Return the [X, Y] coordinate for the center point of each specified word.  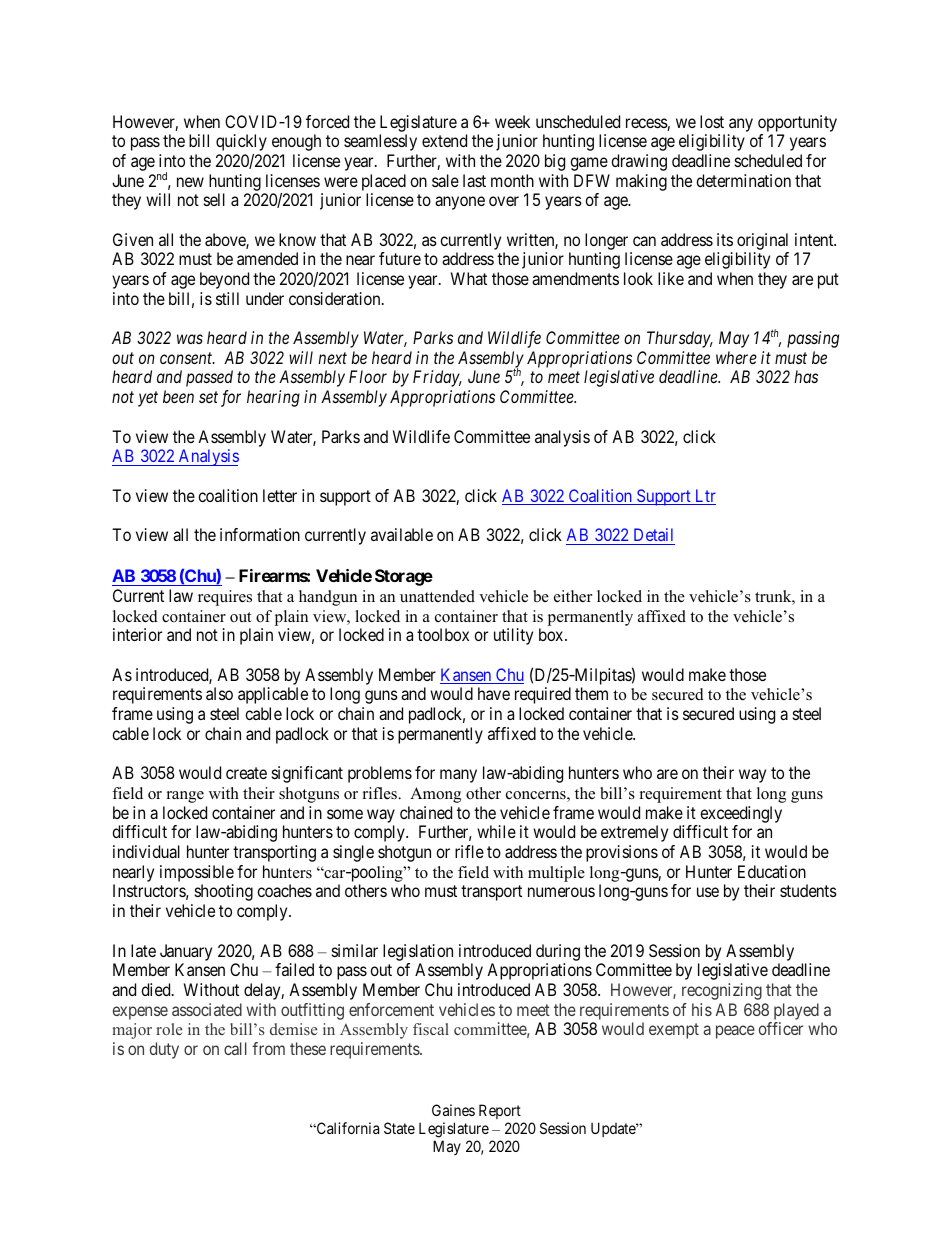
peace [735, 1032]
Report [500, 1111]
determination [743, 180]
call [235, 1048]
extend [444, 140]
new [190, 182]
